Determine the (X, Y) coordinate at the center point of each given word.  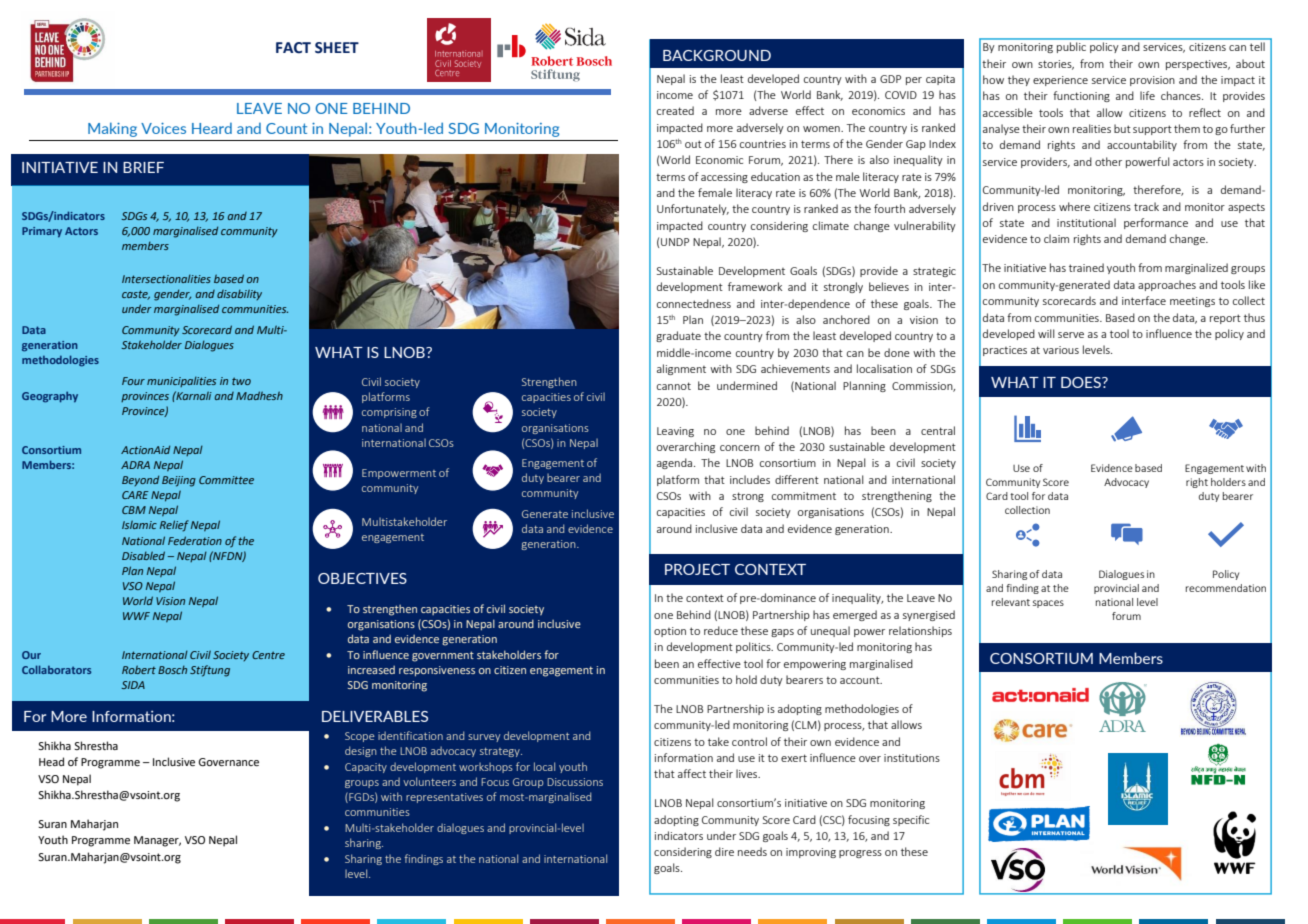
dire (724, 851)
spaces (1048, 604)
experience (1060, 81)
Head (51, 761)
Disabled (143, 555)
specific (911, 820)
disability (239, 294)
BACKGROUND (717, 55)
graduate (678, 336)
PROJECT (697, 569)
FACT (293, 48)
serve (1071, 335)
